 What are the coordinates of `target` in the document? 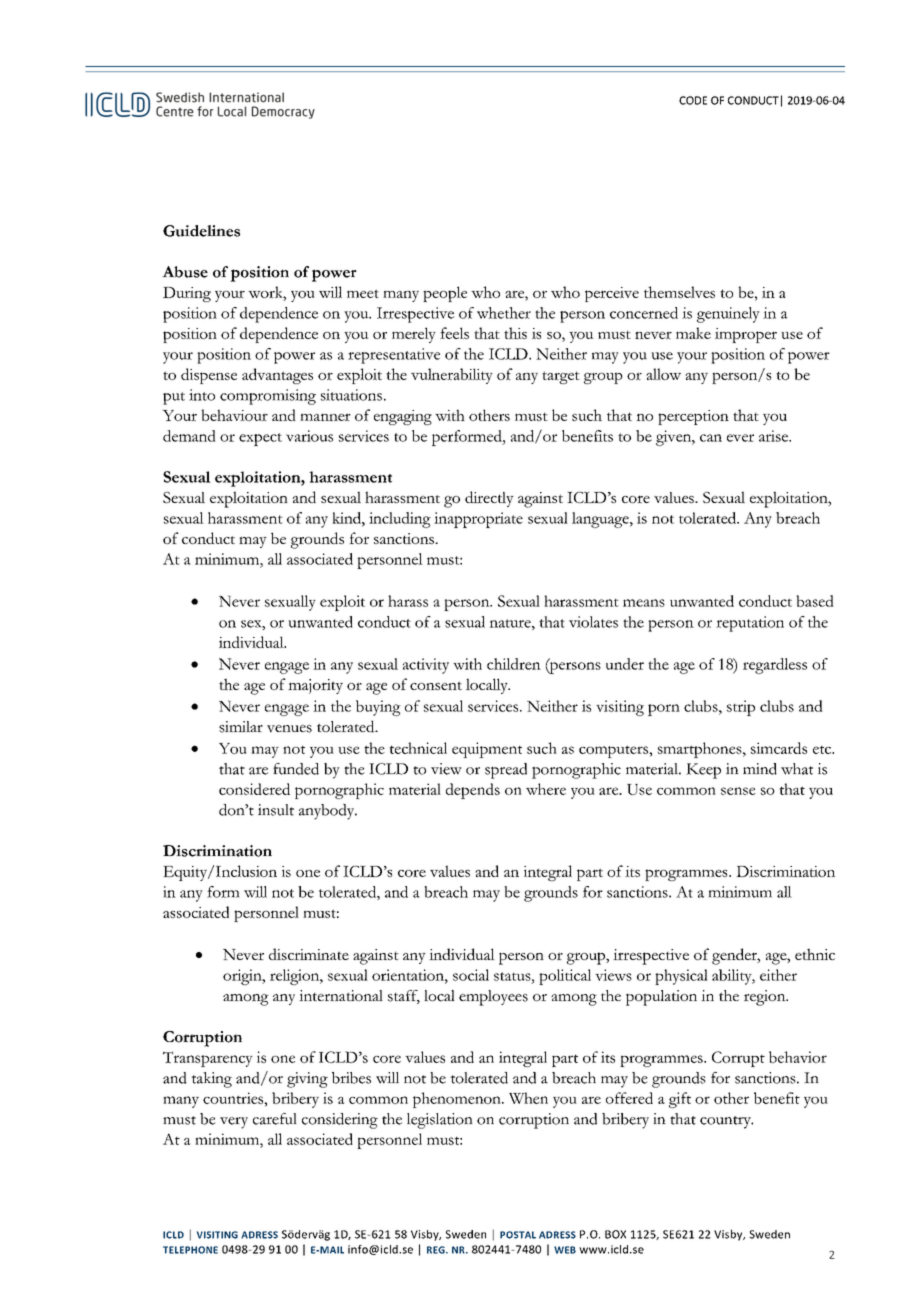 It's located at (561, 377).
